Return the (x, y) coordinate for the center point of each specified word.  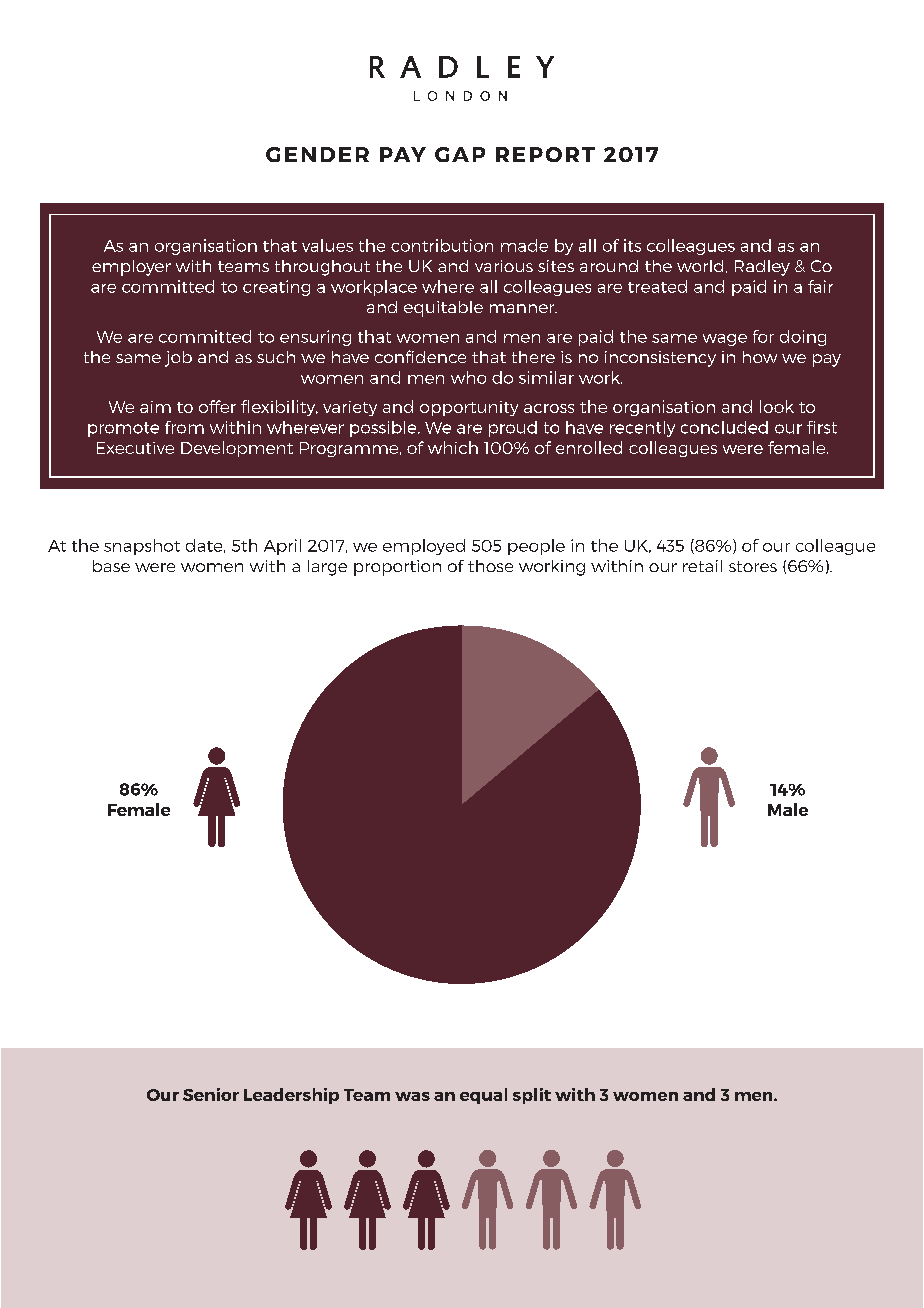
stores (753, 566)
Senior (211, 1094)
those (490, 566)
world (700, 266)
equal (483, 1096)
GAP (460, 154)
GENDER (317, 154)
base (111, 566)
